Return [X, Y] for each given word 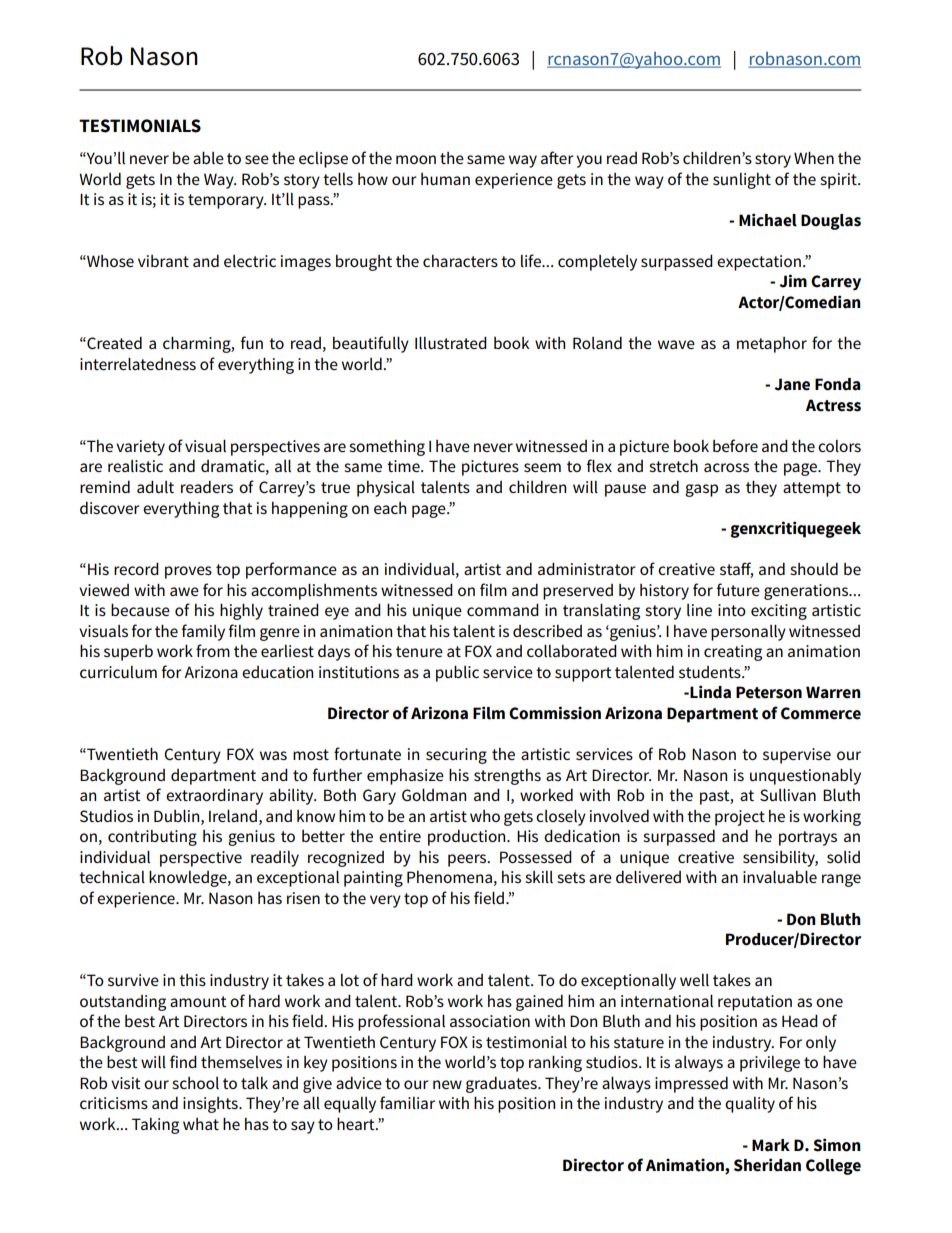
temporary [227, 201]
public [457, 673]
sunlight [742, 181]
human [445, 179]
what [201, 1124]
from [213, 650]
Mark [771, 1145]
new [447, 1084]
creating [733, 653]
